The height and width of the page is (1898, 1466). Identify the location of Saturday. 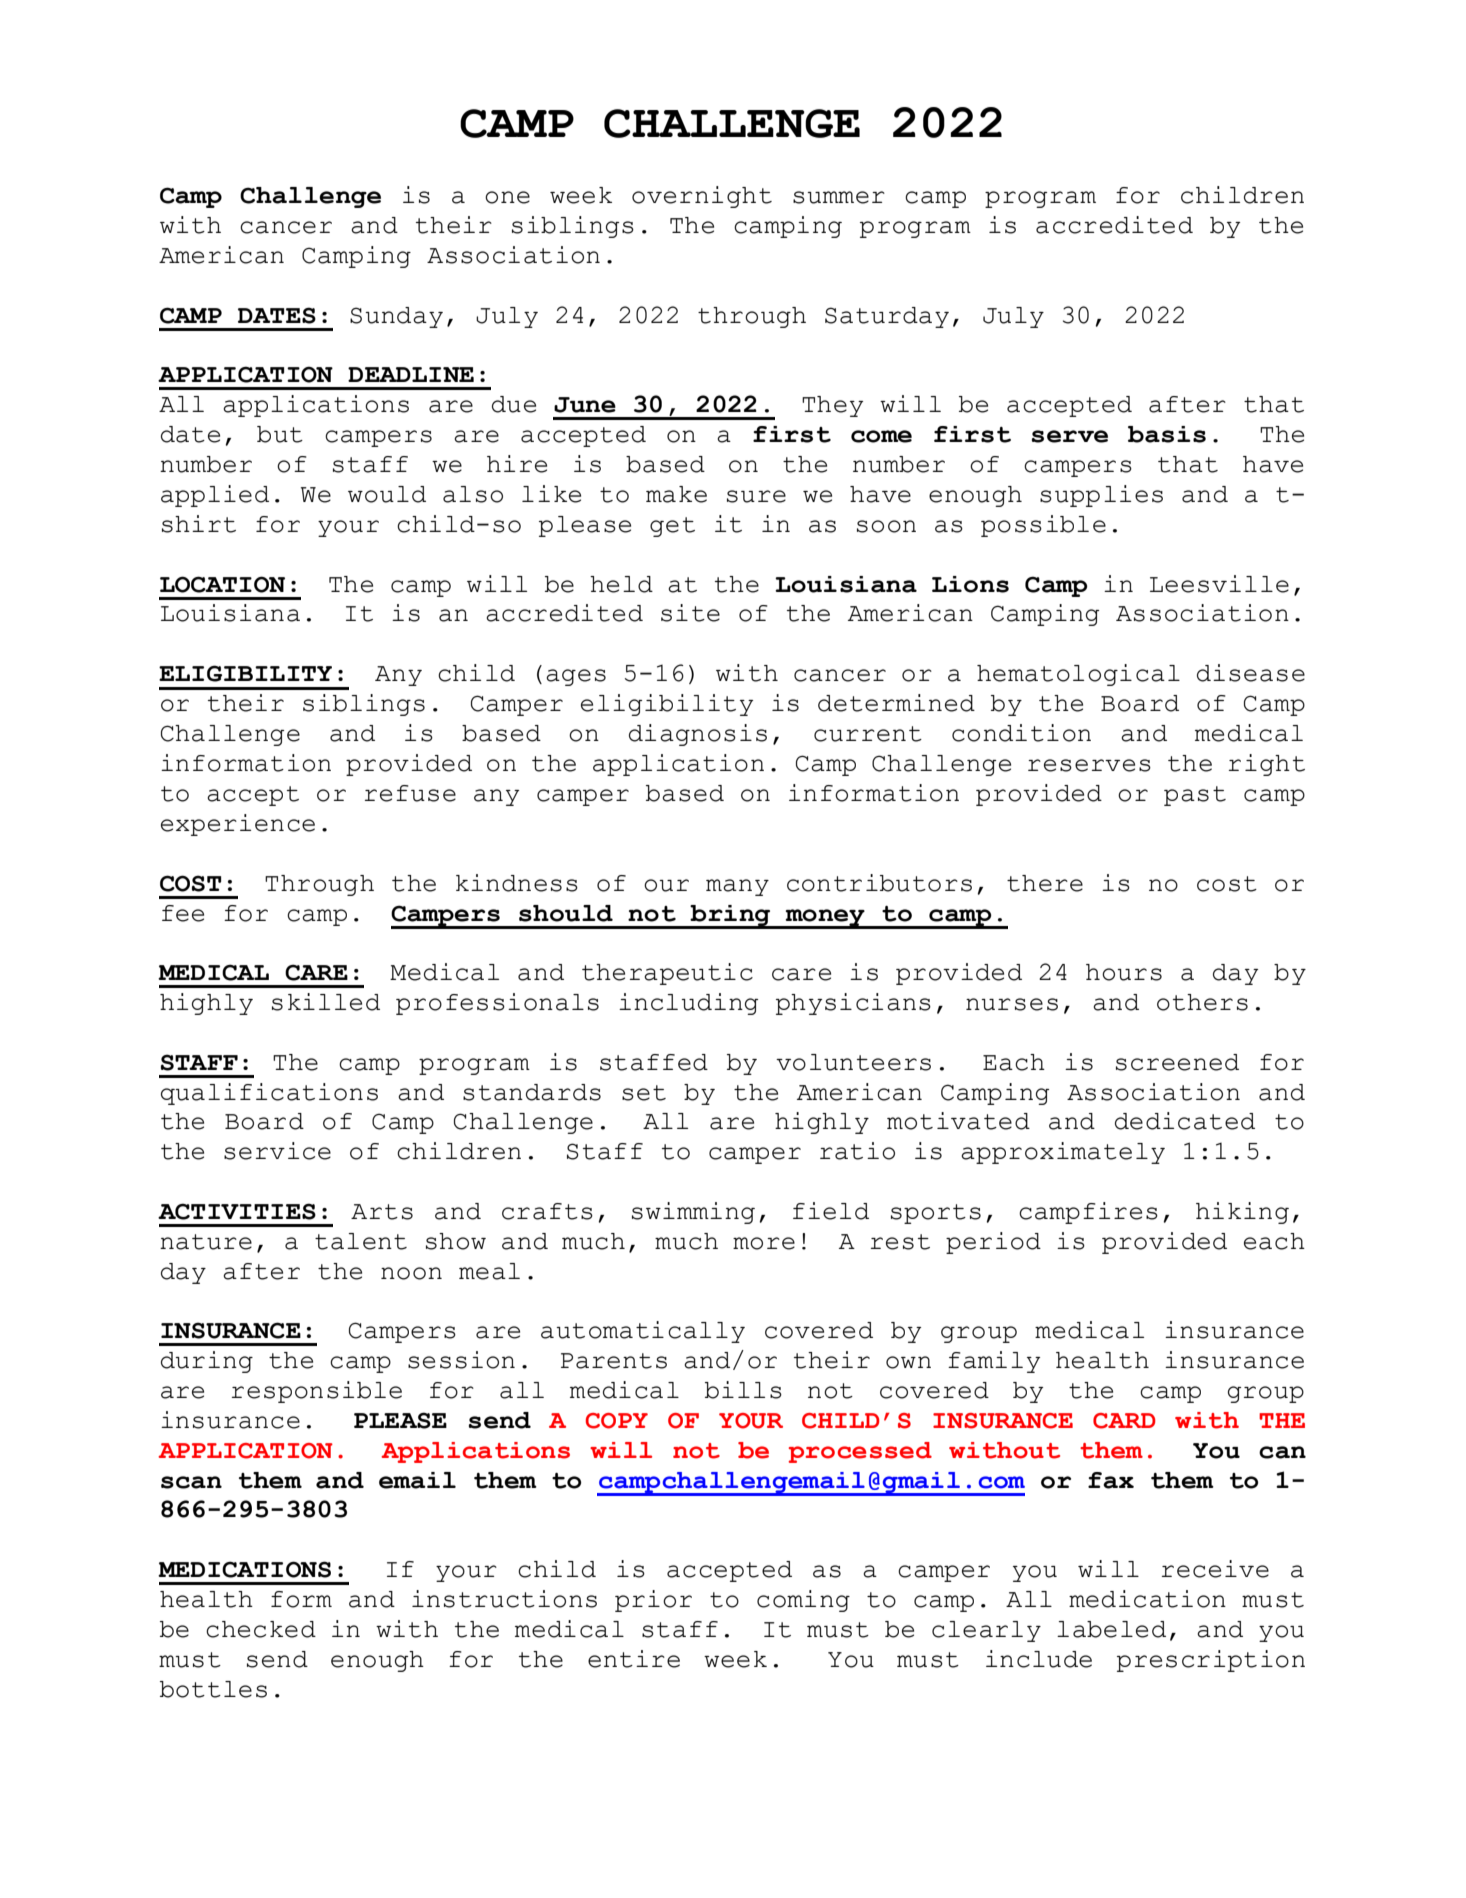
(887, 317).
